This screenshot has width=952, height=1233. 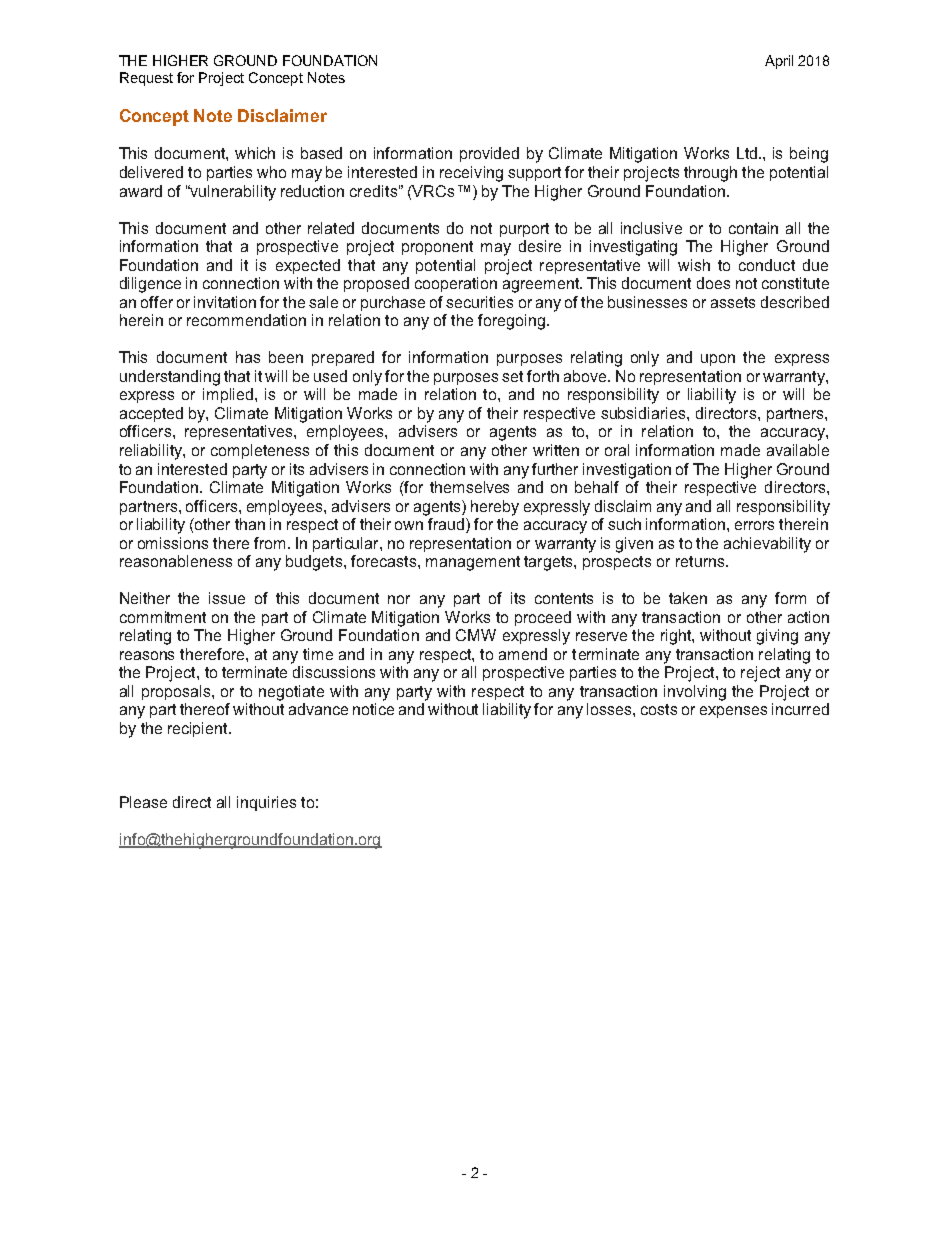 I want to click on completeness, so click(x=260, y=451).
